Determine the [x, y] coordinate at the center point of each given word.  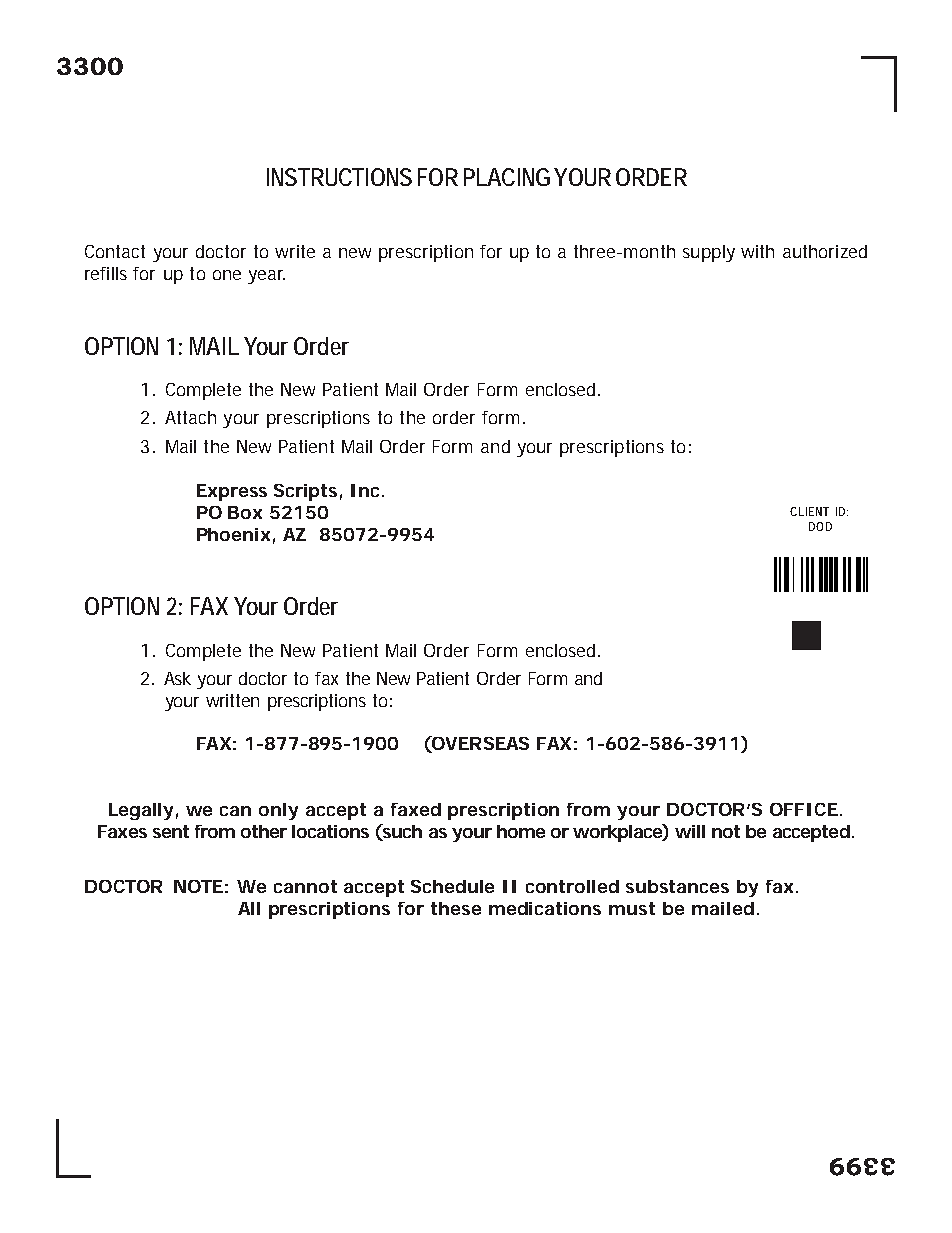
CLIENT [809, 511]
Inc [365, 490]
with [757, 251]
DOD [820, 526]
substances [677, 886]
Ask [177, 678]
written [232, 700]
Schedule [452, 886]
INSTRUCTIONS [339, 177]
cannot [305, 886]
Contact [115, 251]
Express [232, 492]
